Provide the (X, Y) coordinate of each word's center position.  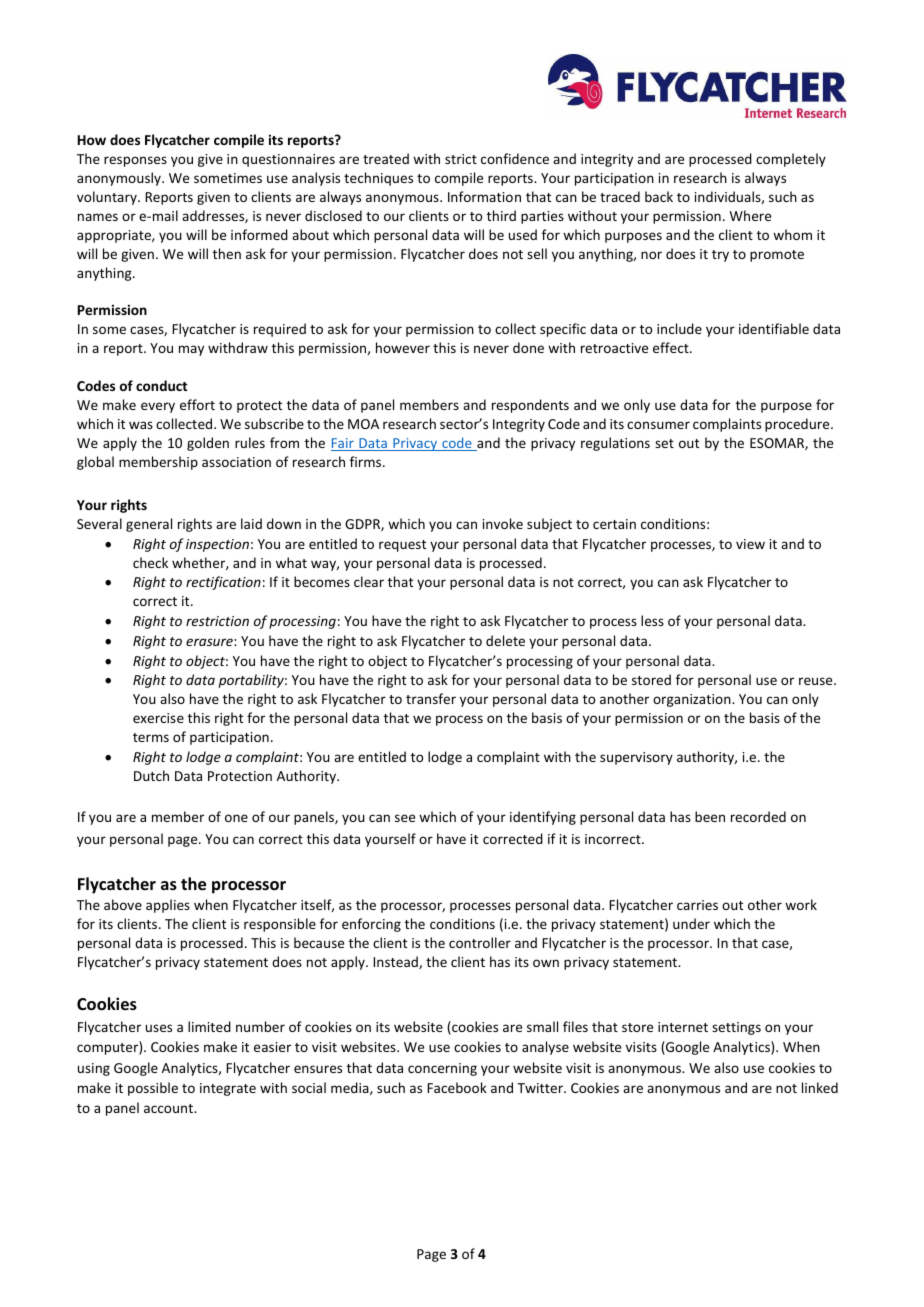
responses (135, 161)
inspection (217, 545)
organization (693, 700)
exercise (158, 718)
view (750, 544)
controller (480, 942)
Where (750, 215)
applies (168, 906)
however (403, 347)
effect (672, 347)
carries (697, 905)
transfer (431, 698)
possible (153, 1089)
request (402, 546)
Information (484, 196)
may (191, 350)
